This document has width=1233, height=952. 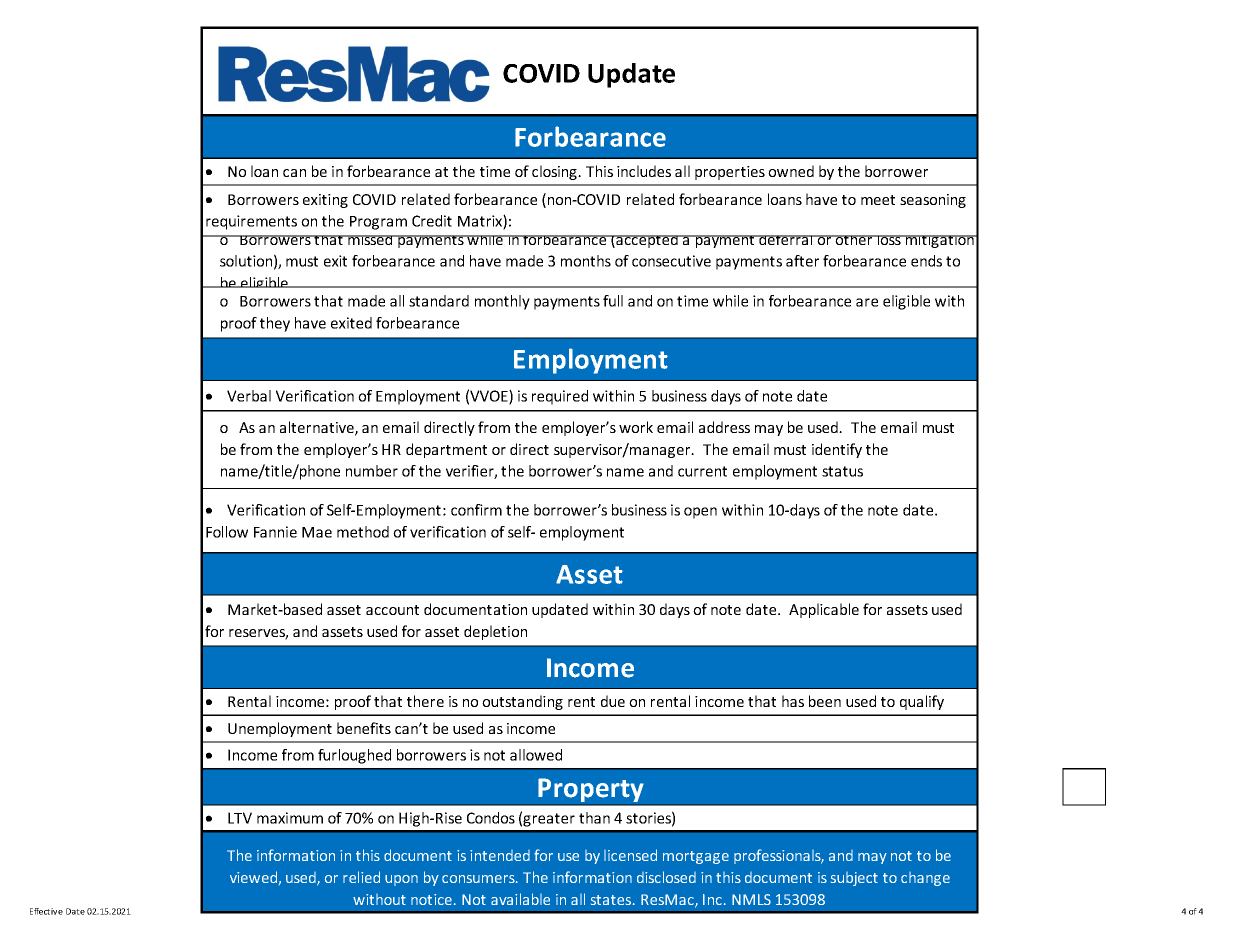 I want to click on meet, so click(x=878, y=200).
